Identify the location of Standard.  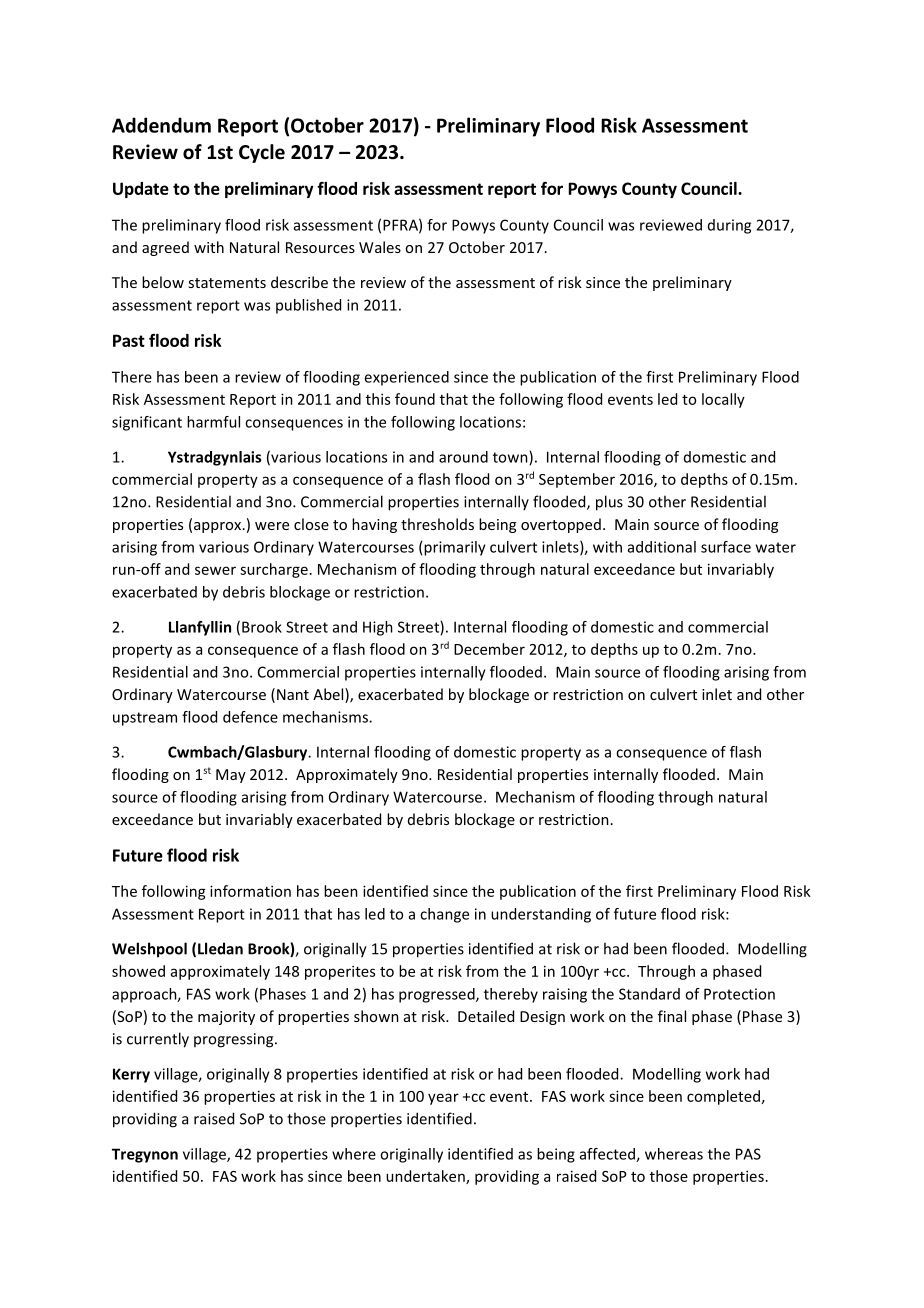
(649, 994).
